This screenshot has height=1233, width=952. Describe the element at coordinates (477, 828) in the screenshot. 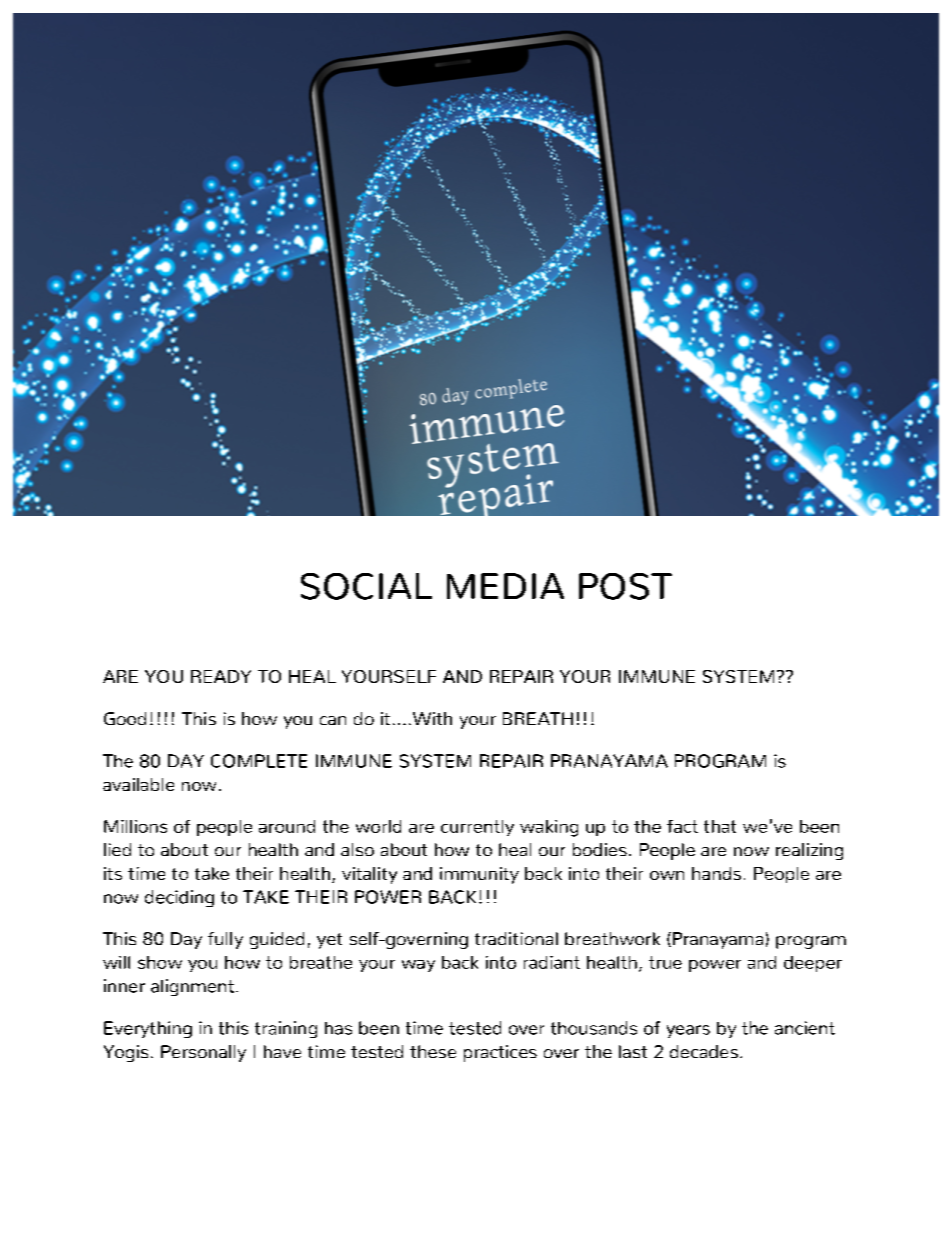

I see `currently` at that location.
